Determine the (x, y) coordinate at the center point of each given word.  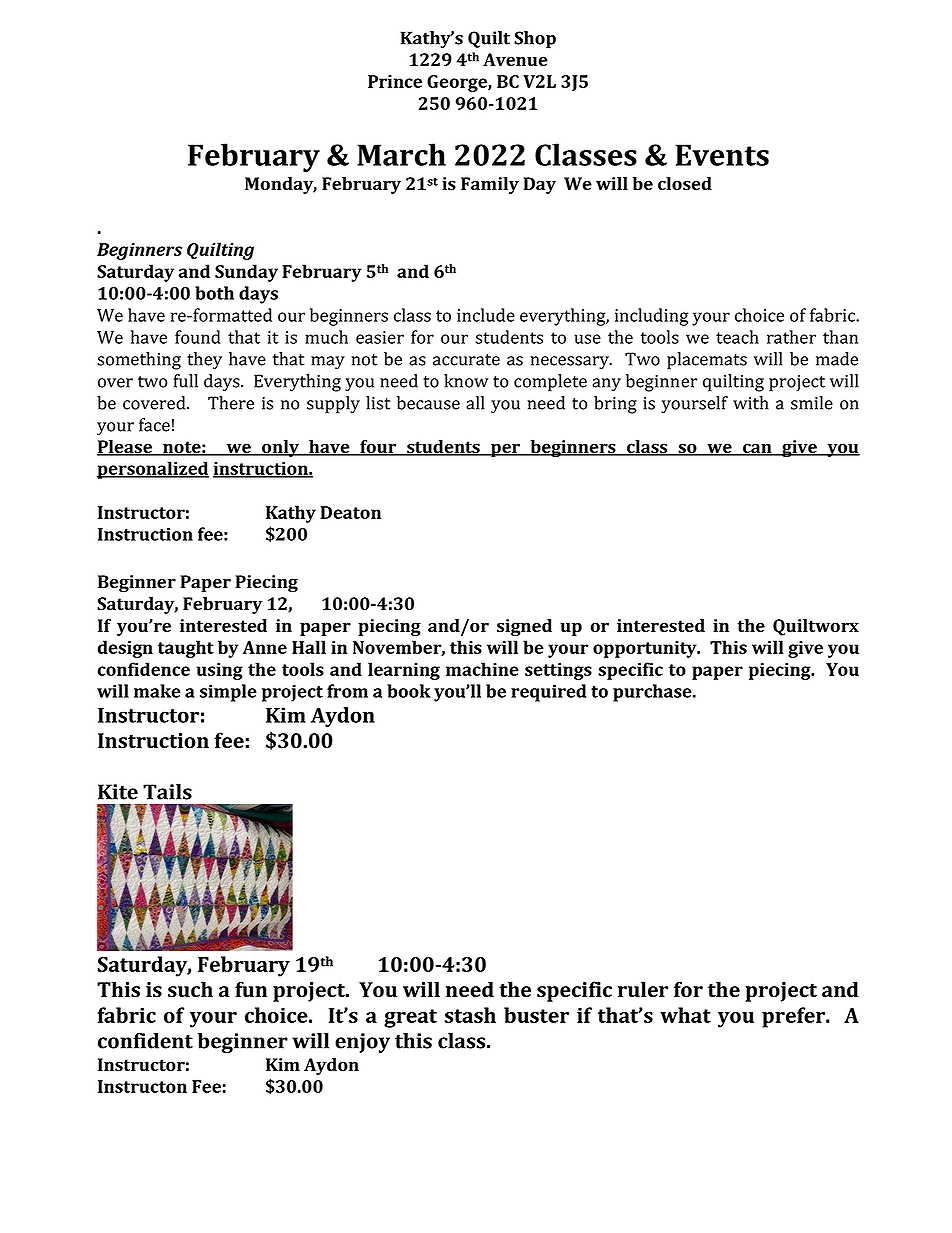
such (190, 989)
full (185, 381)
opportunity (646, 649)
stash (470, 1015)
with (751, 403)
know (466, 381)
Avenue (515, 59)
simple (228, 693)
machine (482, 669)
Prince (395, 81)
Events (722, 155)
